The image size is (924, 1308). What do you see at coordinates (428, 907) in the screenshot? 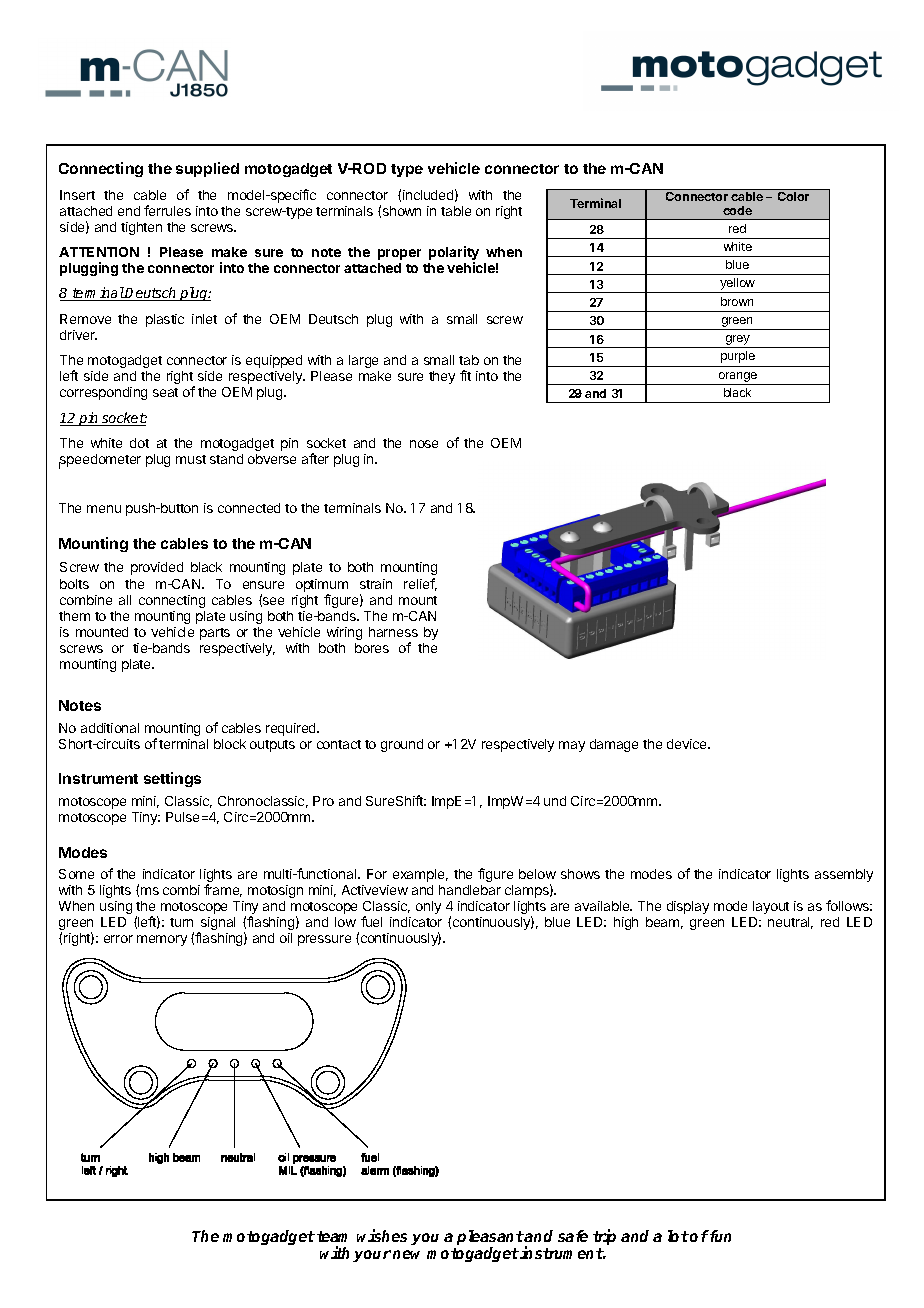
I see `only` at bounding box center [428, 907].
